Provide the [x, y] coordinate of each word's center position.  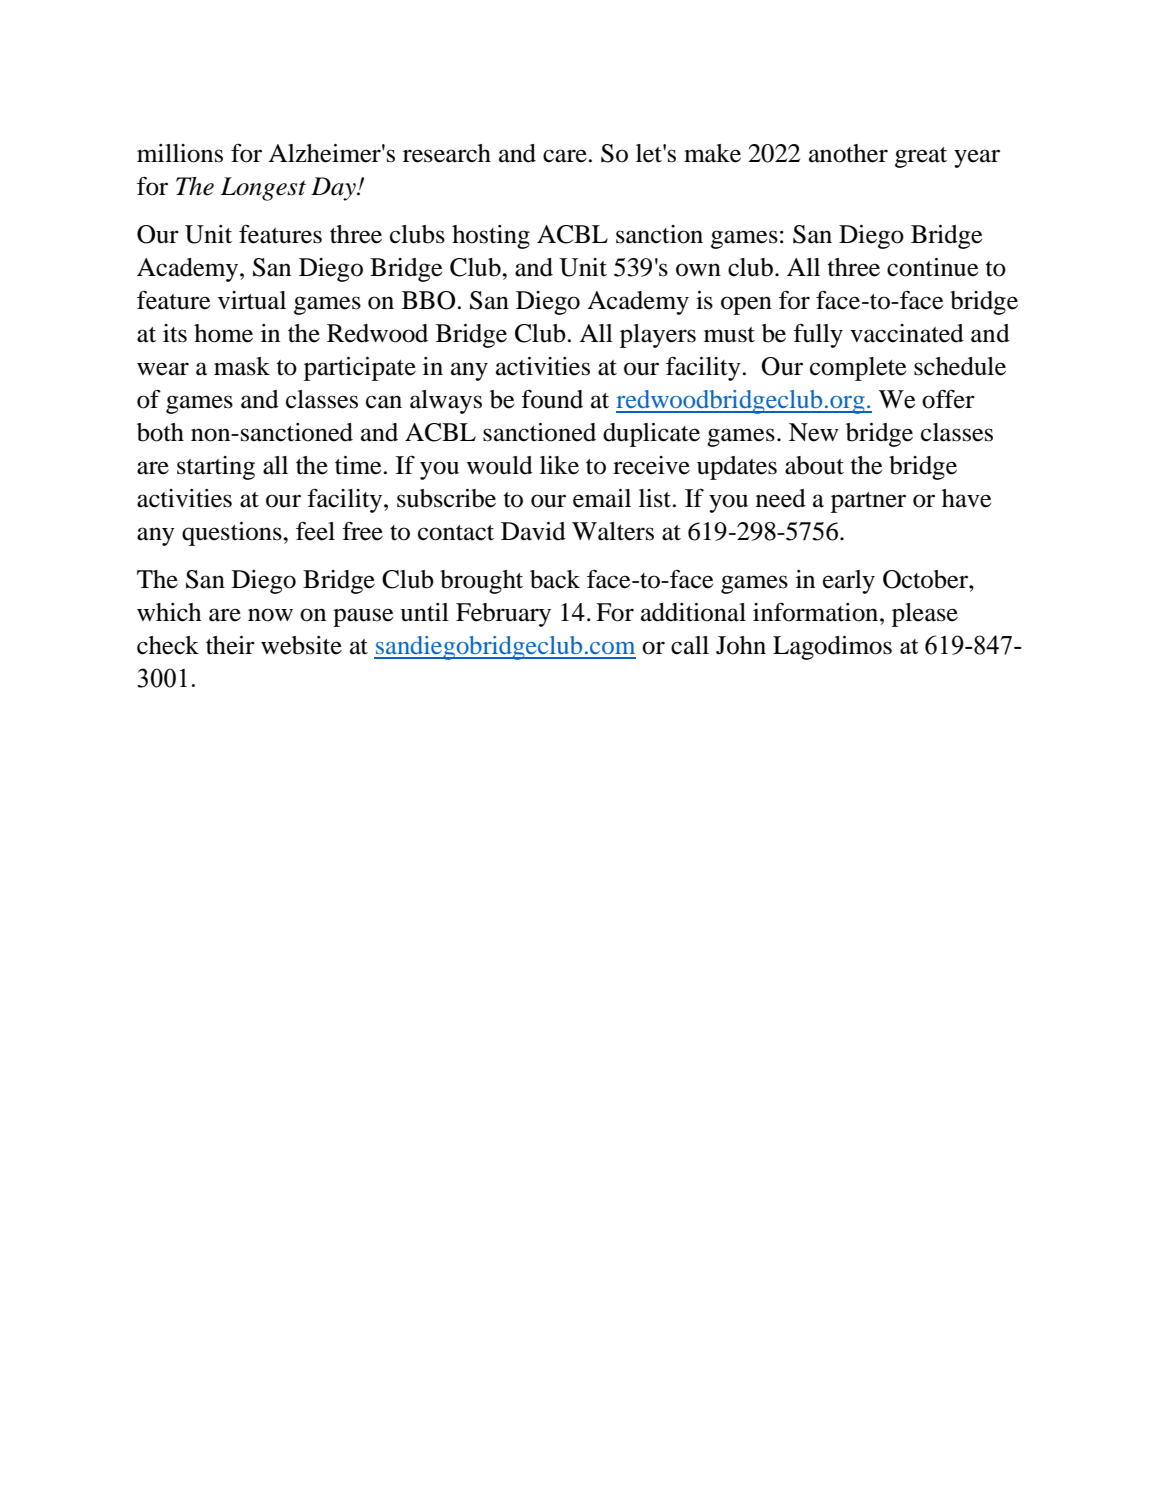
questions [233, 534]
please [925, 615]
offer [948, 399]
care [565, 156]
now [270, 615]
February [503, 615]
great [921, 157]
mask [242, 366]
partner [868, 502]
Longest [263, 189]
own [698, 270]
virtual [252, 300]
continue [932, 267]
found [552, 399]
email [602, 498]
